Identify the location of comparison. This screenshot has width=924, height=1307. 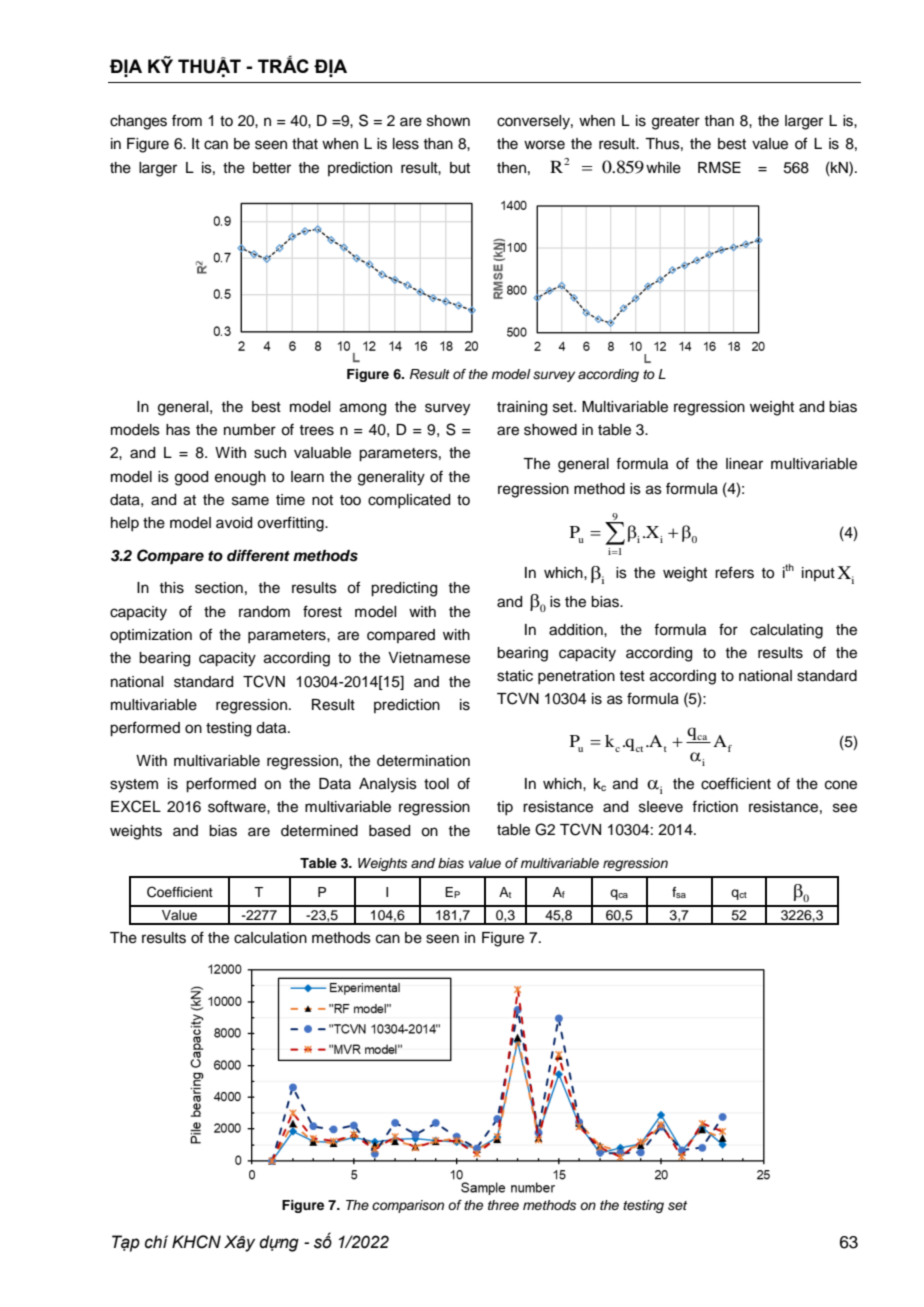
(408, 1206).
